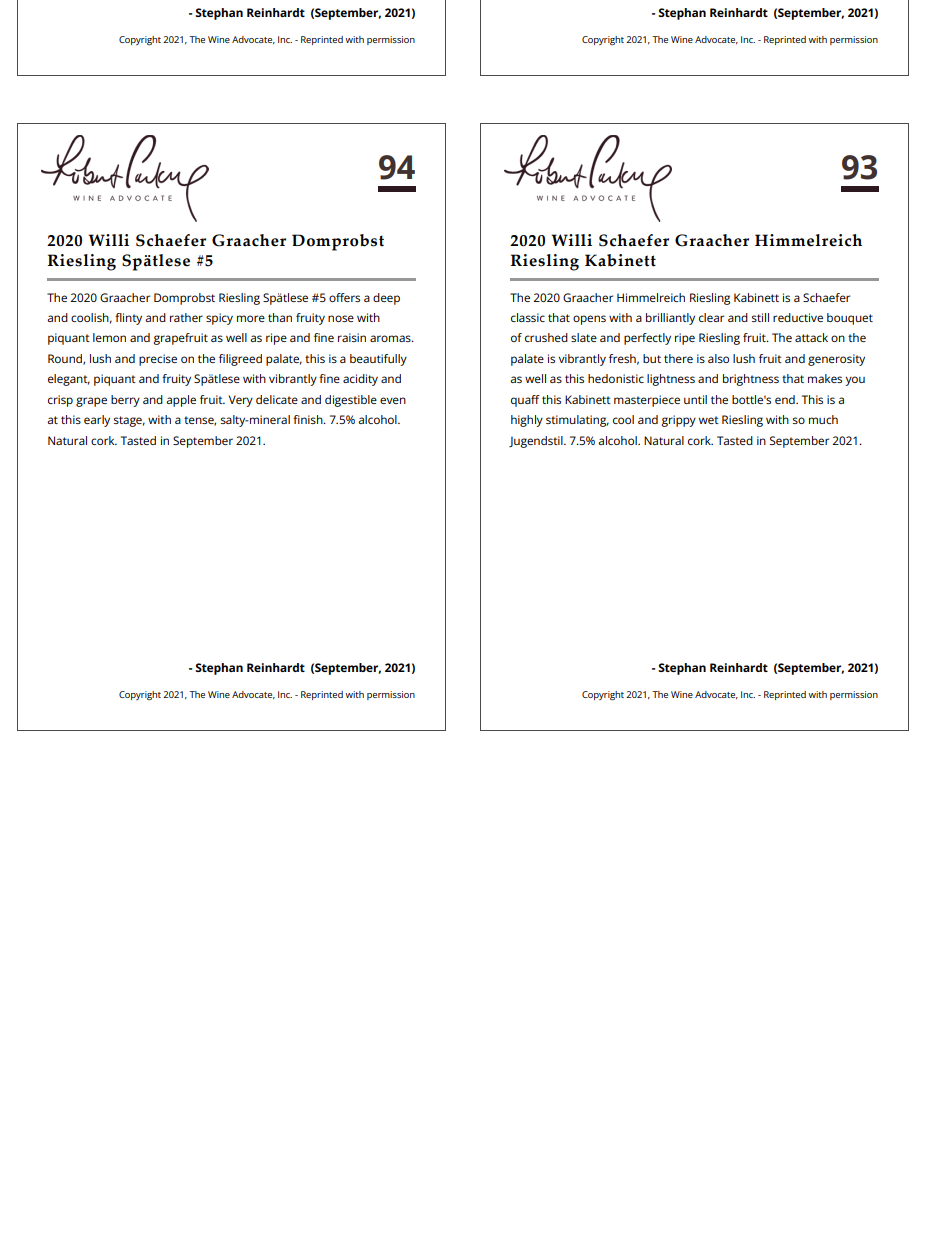 Image resolution: width=952 pixels, height=1233 pixels. What do you see at coordinates (695, 399) in the page?
I see `until` at bounding box center [695, 399].
